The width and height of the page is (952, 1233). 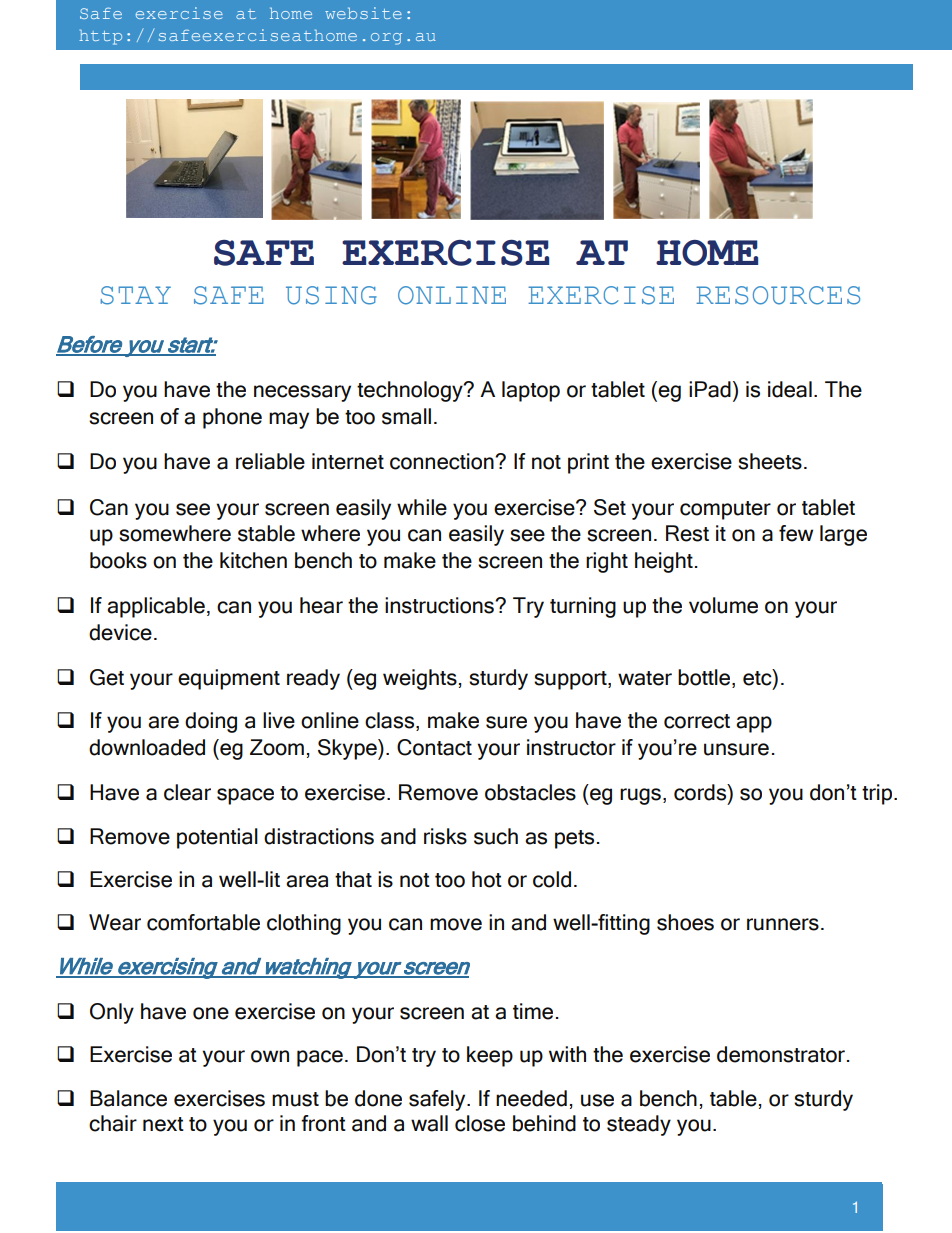 I want to click on RESOURCES, so click(x=778, y=295).
